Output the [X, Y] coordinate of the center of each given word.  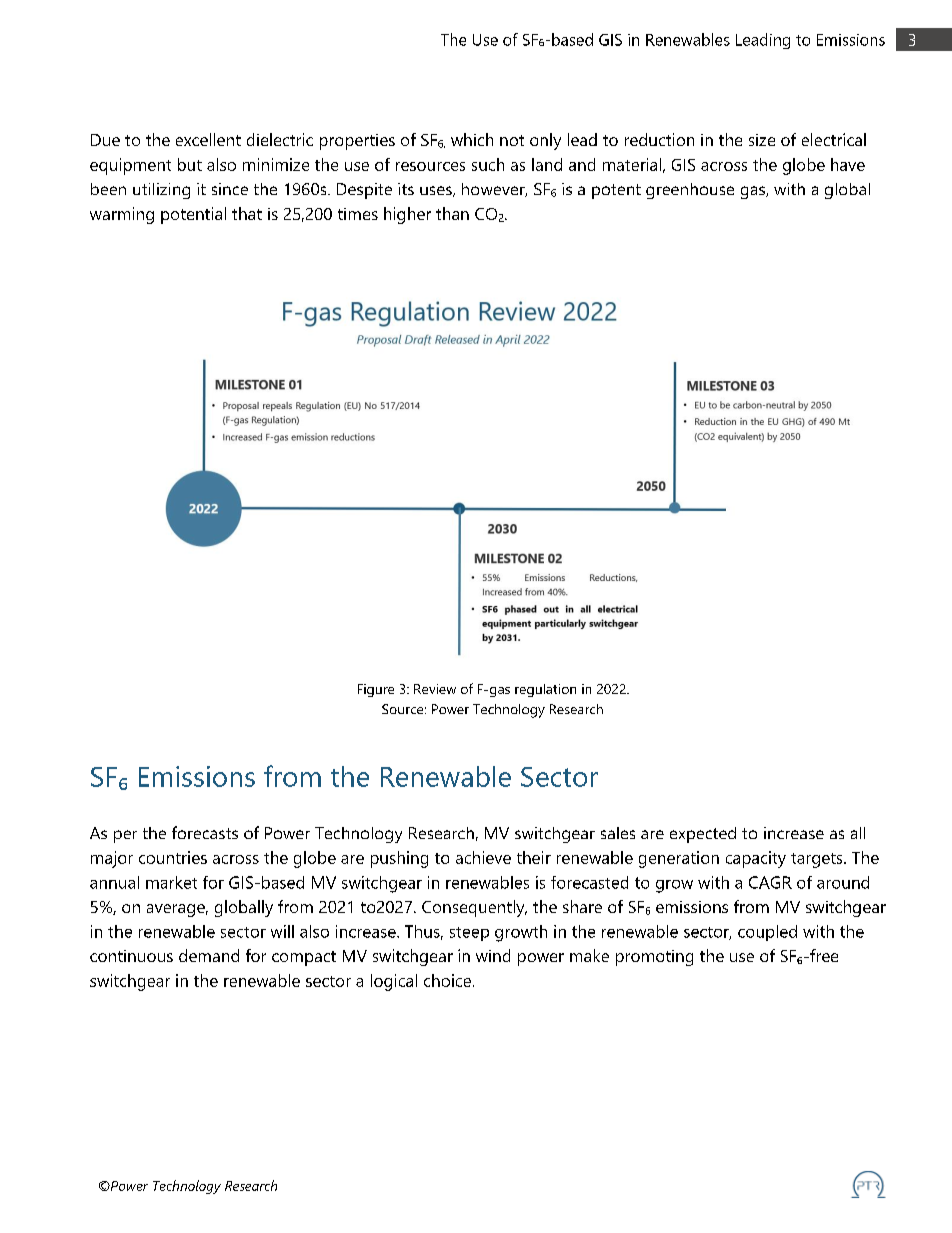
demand [209, 955]
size [762, 140]
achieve [483, 857]
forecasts [205, 832]
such [488, 164]
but [190, 164]
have [848, 164]
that [247, 213]
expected [703, 835]
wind [493, 955]
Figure [376, 690]
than [452, 213]
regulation [545, 690]
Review [435, 689]
